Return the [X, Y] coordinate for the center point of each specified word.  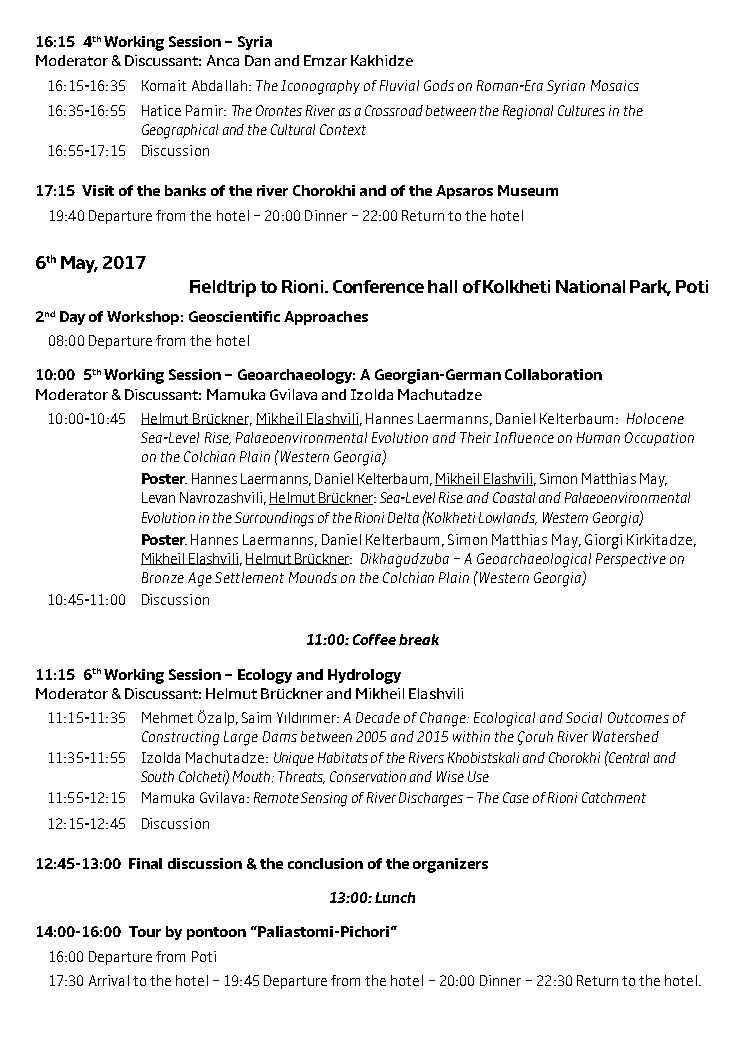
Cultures [581, 110]
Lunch [395, 897]
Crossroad [394, 110]
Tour [145, 931]
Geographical [180, 131]
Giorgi [603, 541]
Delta [403, 517]
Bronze [163, 577]
